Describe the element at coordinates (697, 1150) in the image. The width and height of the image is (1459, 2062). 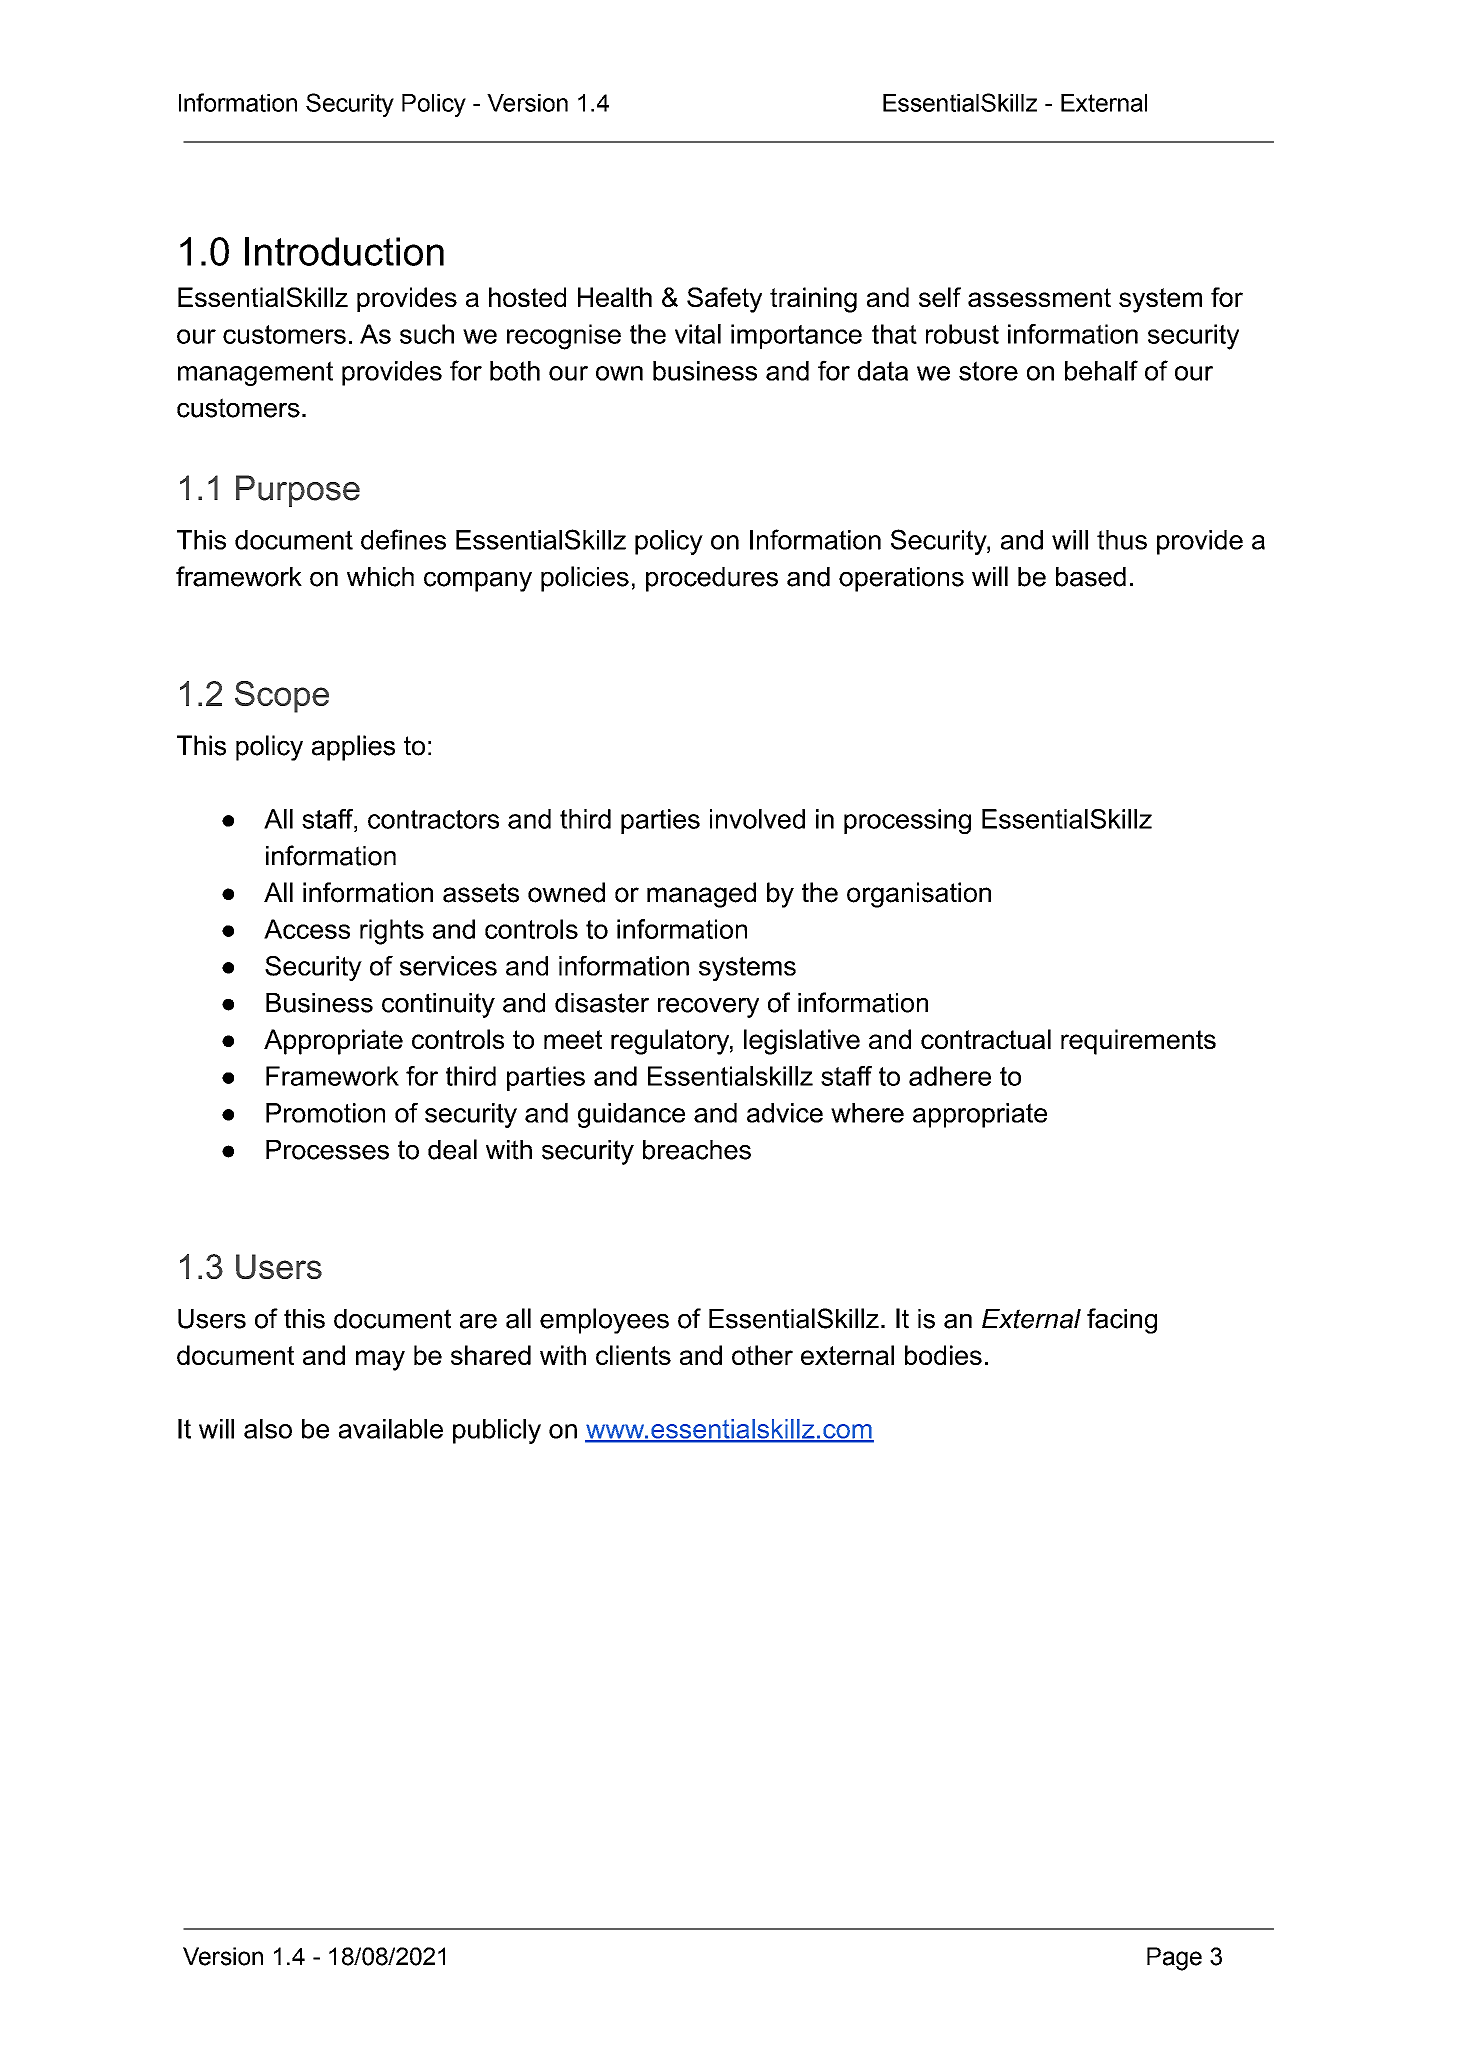
I see `breaches` at that location.
